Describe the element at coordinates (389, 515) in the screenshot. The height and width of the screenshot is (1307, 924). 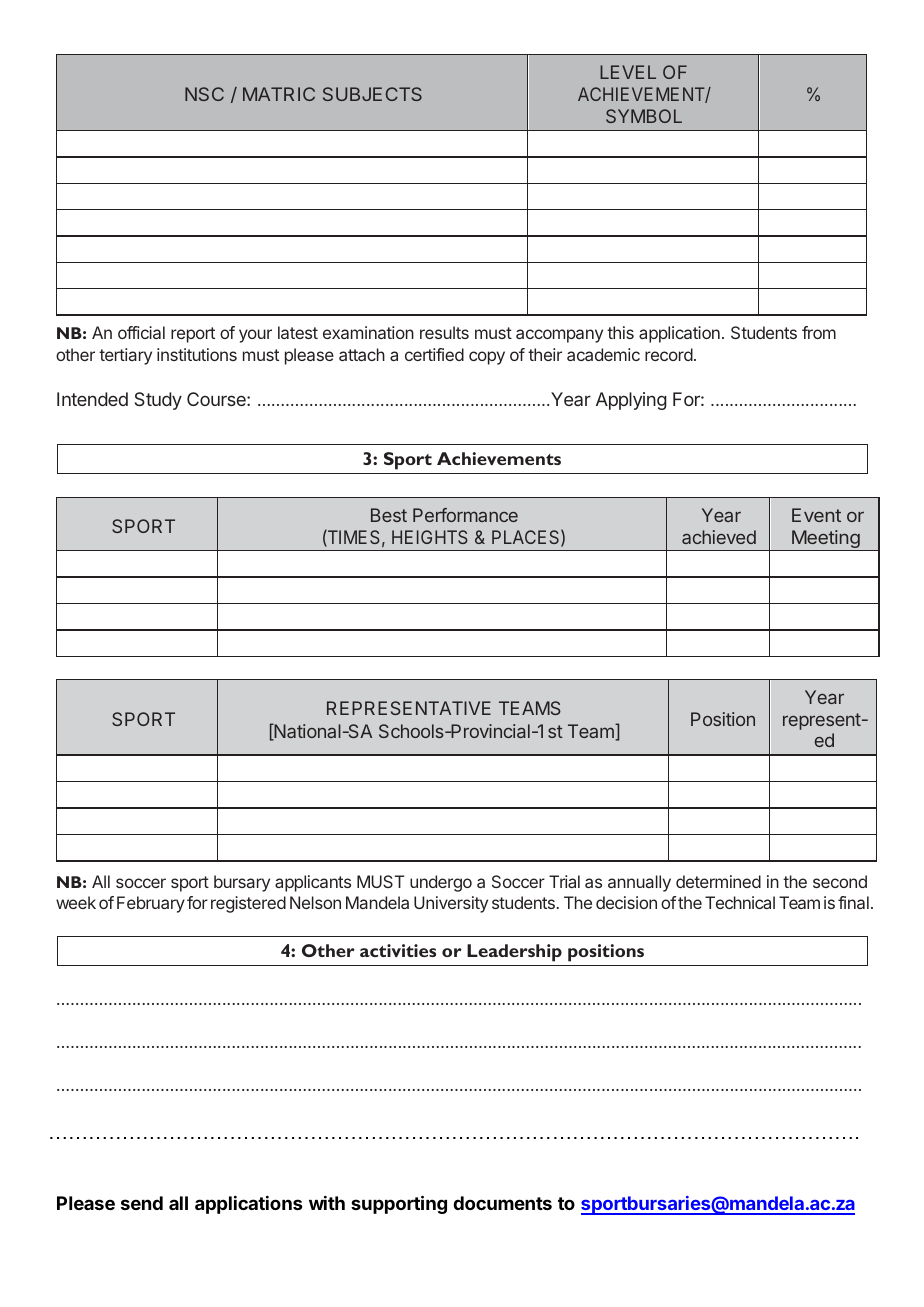
I see `Best` at that location.
